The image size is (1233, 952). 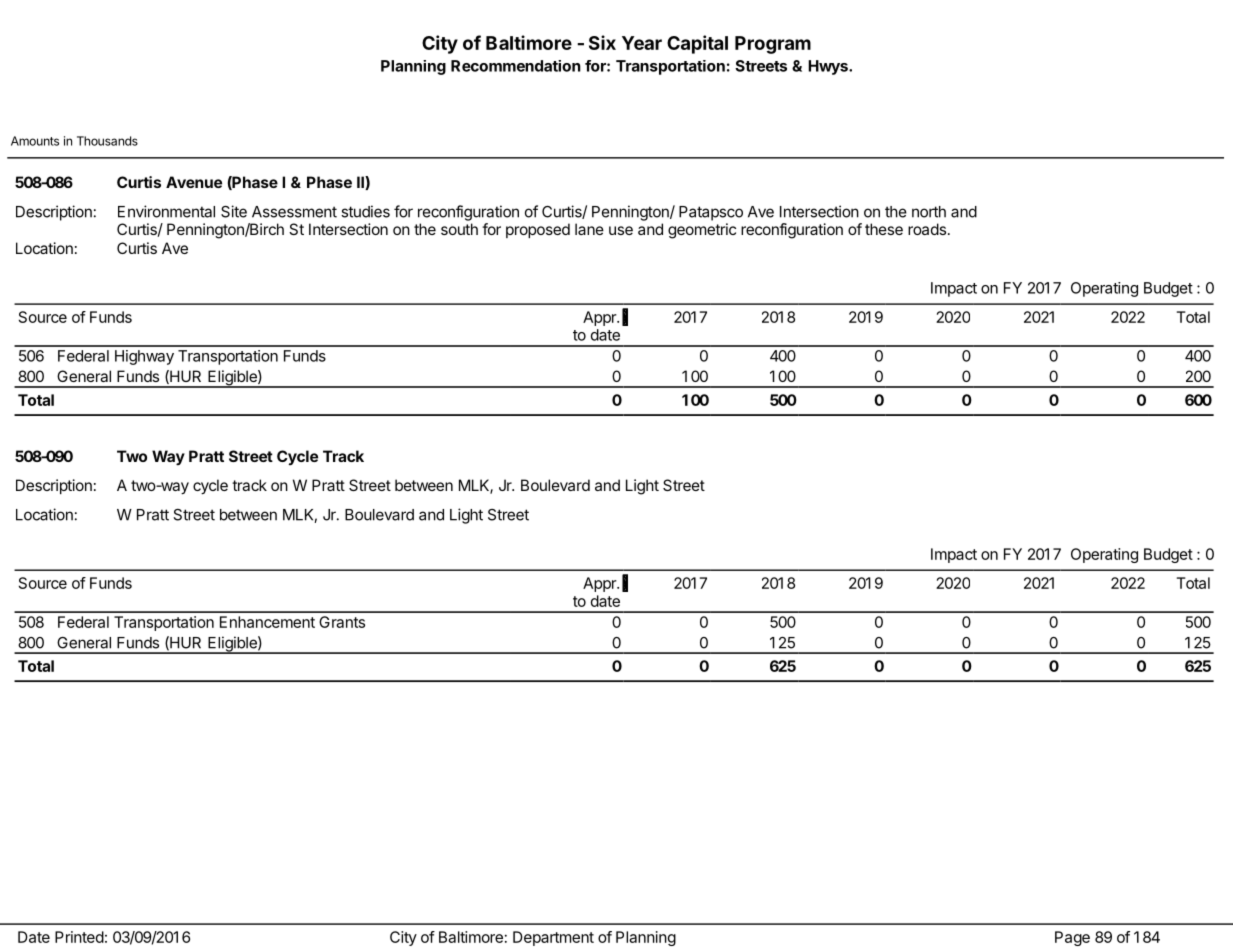 I want to click on Page, so click(x=1072, y=938).
